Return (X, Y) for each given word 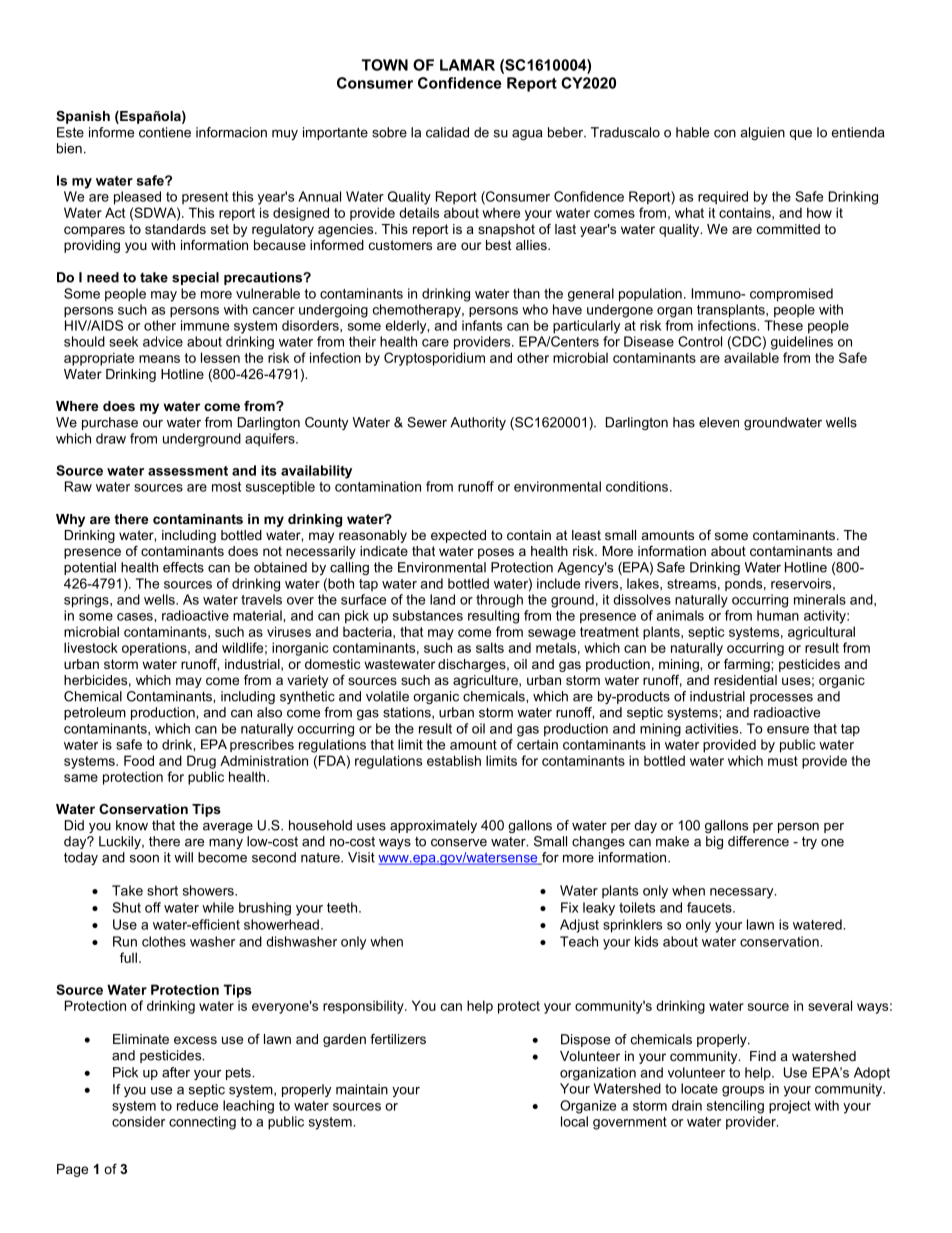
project (790, 1107)
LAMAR (467, 65)
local (574, 1121)
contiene (165, 132)
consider (138, 1121)
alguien (762, 133)
